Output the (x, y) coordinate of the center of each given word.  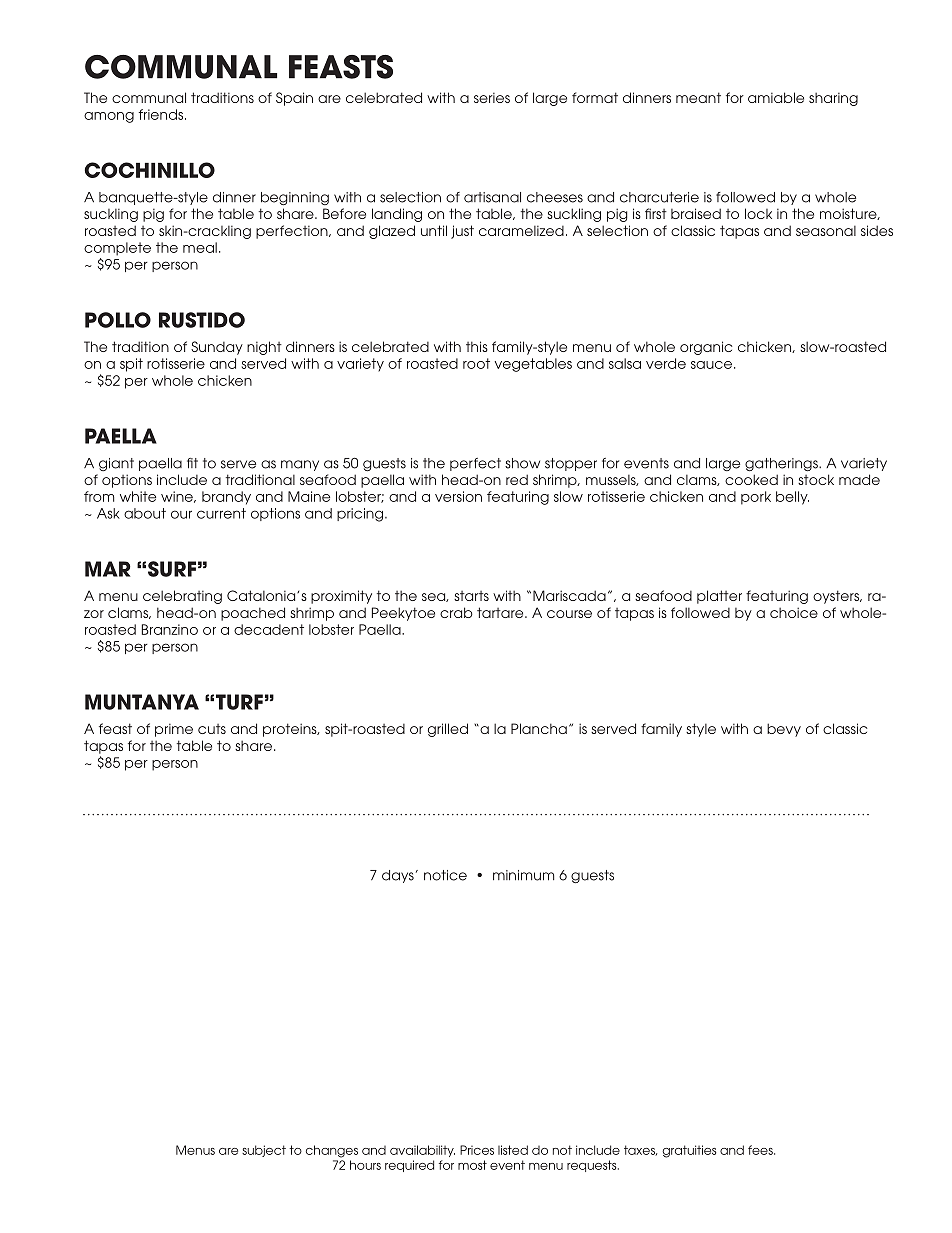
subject (264, 1151)
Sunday (217, 348)
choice (794, 612)
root (476, 363)
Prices (477, 1150)
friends (162, 114)
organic (706, 348)
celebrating (182, 597)
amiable (776, 97)
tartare (501, 612)
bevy (784, 730)
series (492, 97)
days (398, 876)
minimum (523, 875)
